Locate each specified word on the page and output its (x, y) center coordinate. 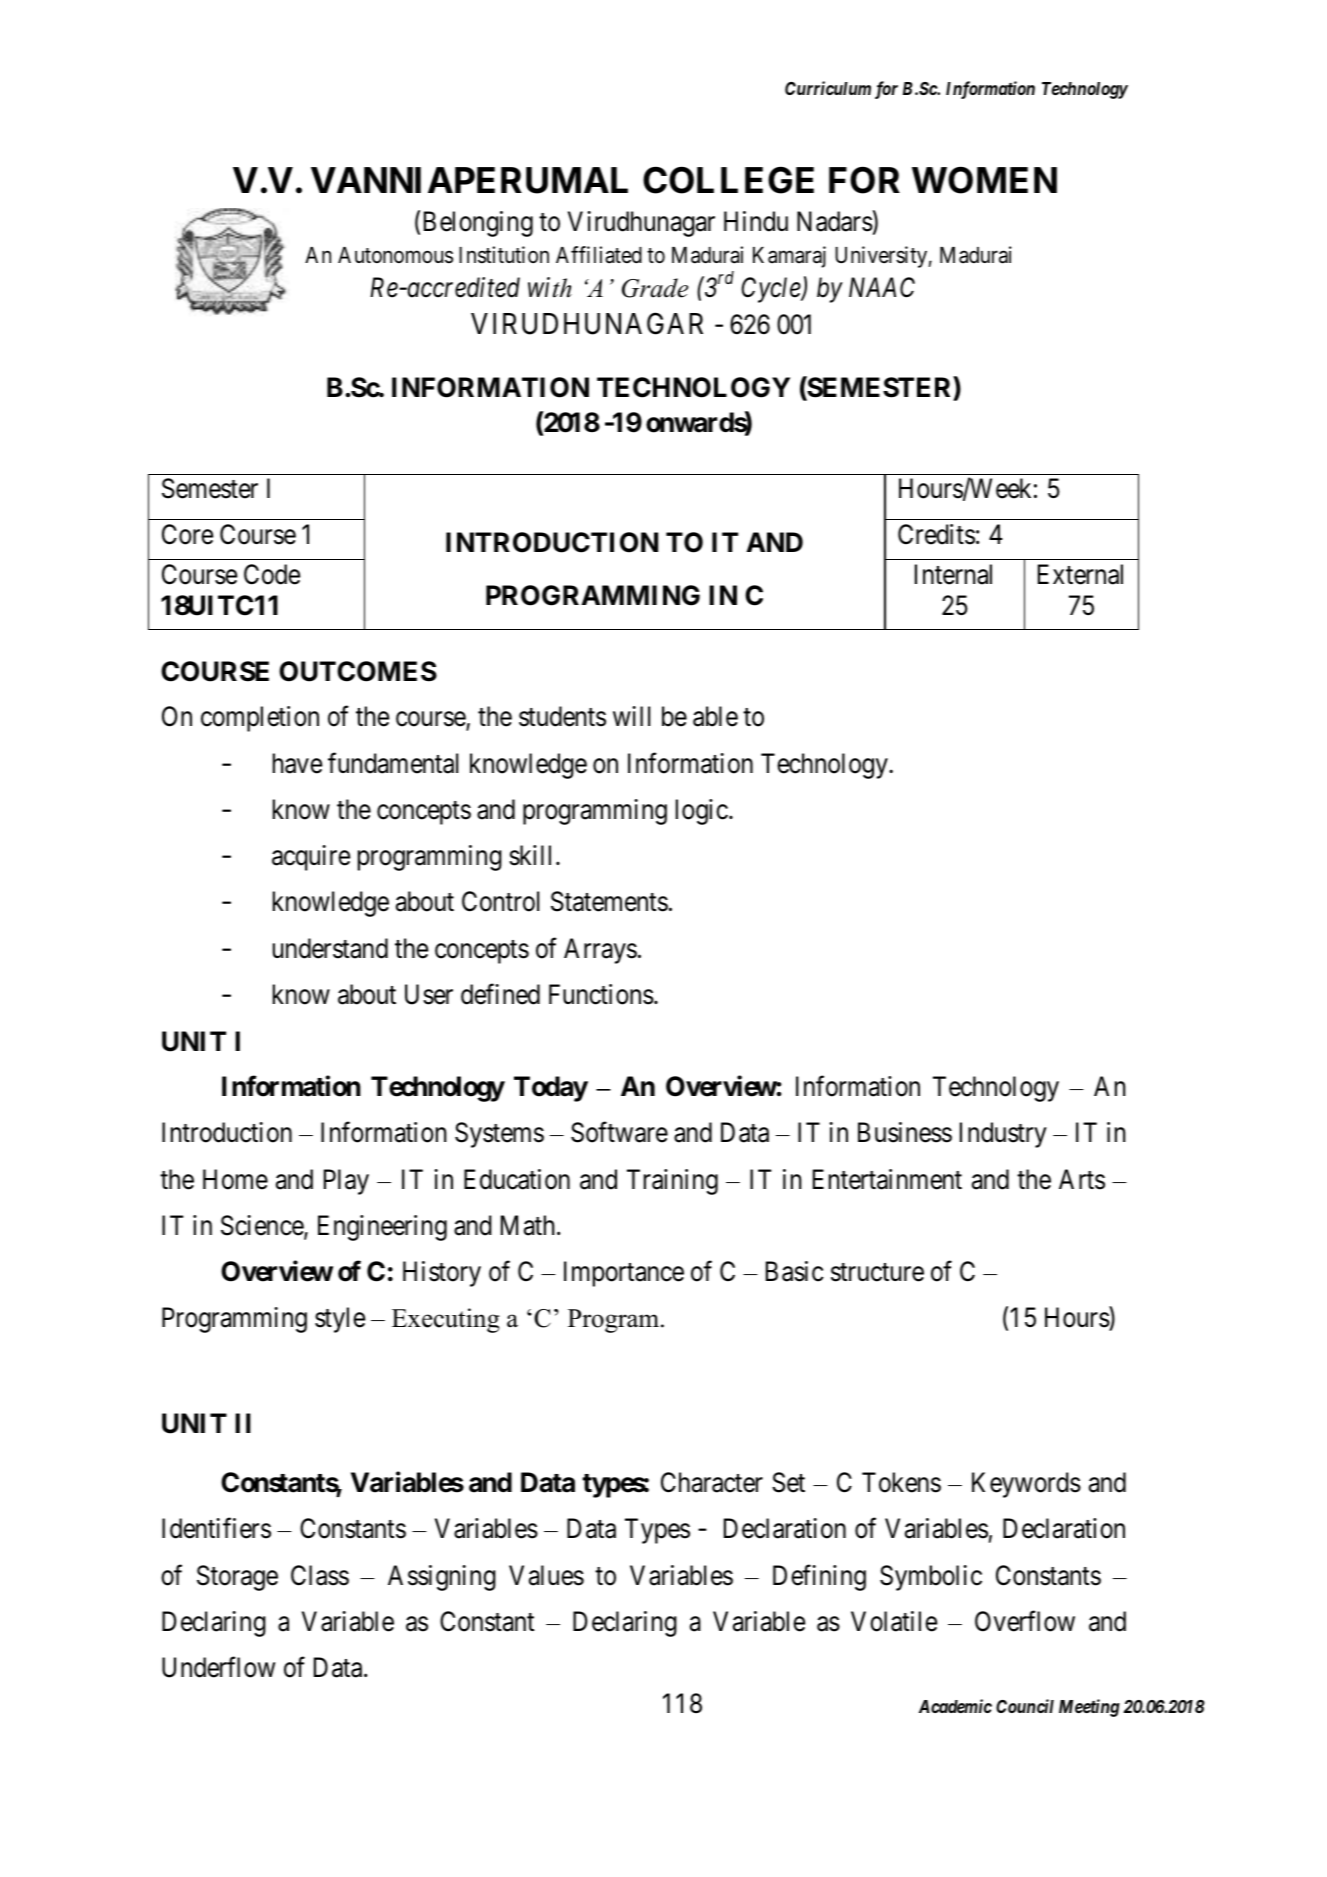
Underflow (218, 1667)
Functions (601, 994)
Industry (1003, 1135)
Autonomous (395, 255)
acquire (311, 858)
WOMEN (984, 180)
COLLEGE (728, 180)
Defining (819, 1577)
